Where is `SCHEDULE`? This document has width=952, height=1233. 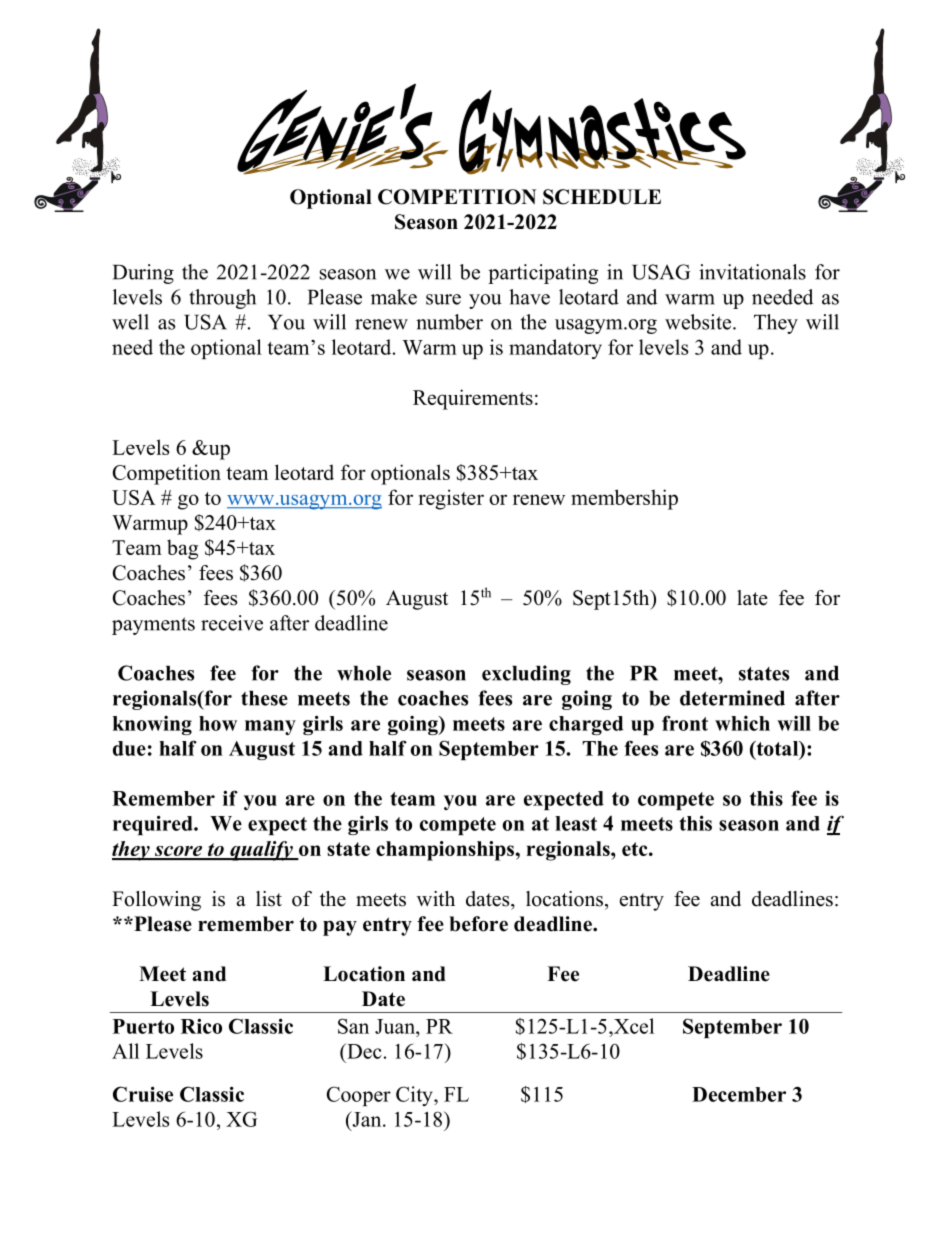
SCHEDULE is located at coordinates (602, 197).
